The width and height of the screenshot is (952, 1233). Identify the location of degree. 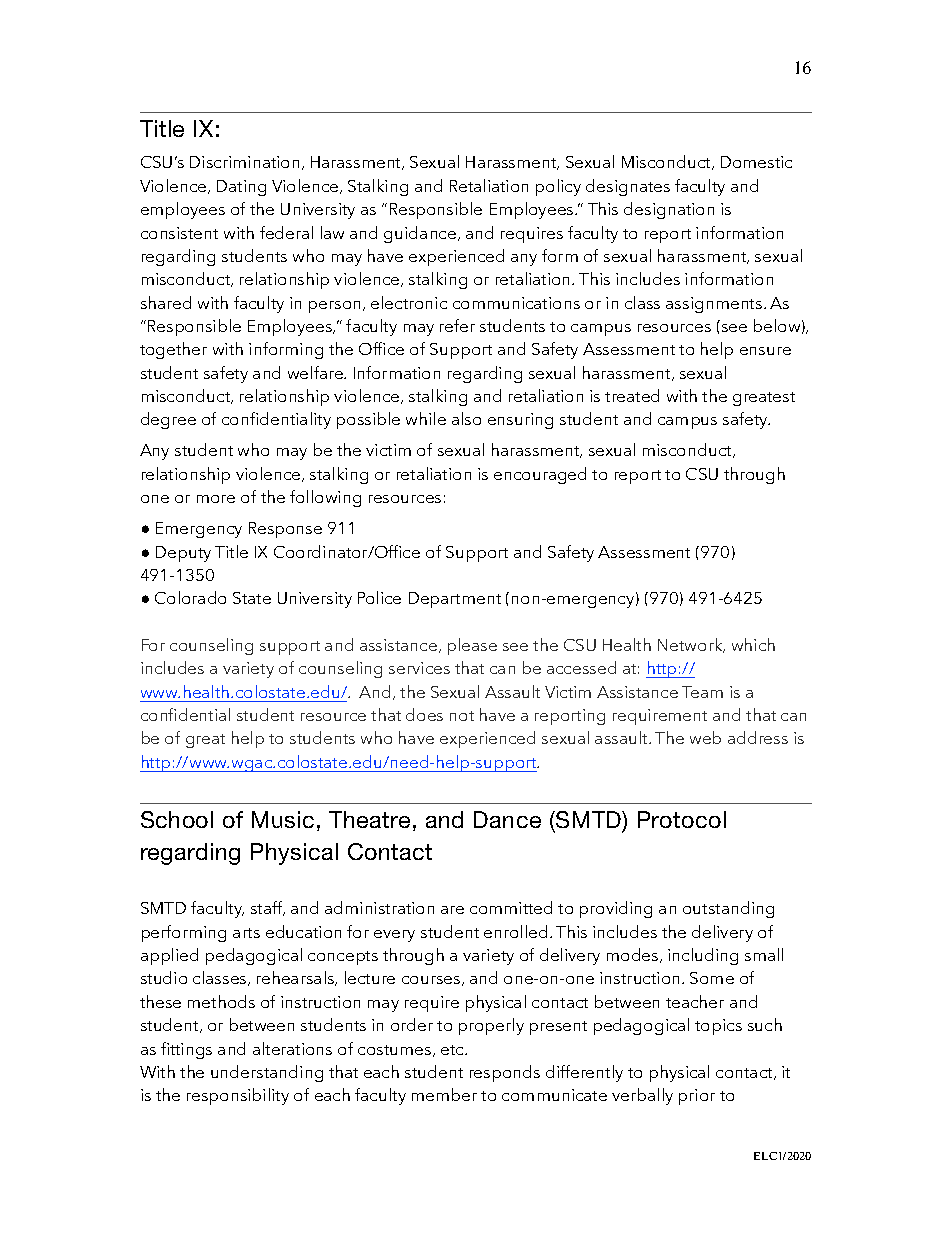
(168, 420).
